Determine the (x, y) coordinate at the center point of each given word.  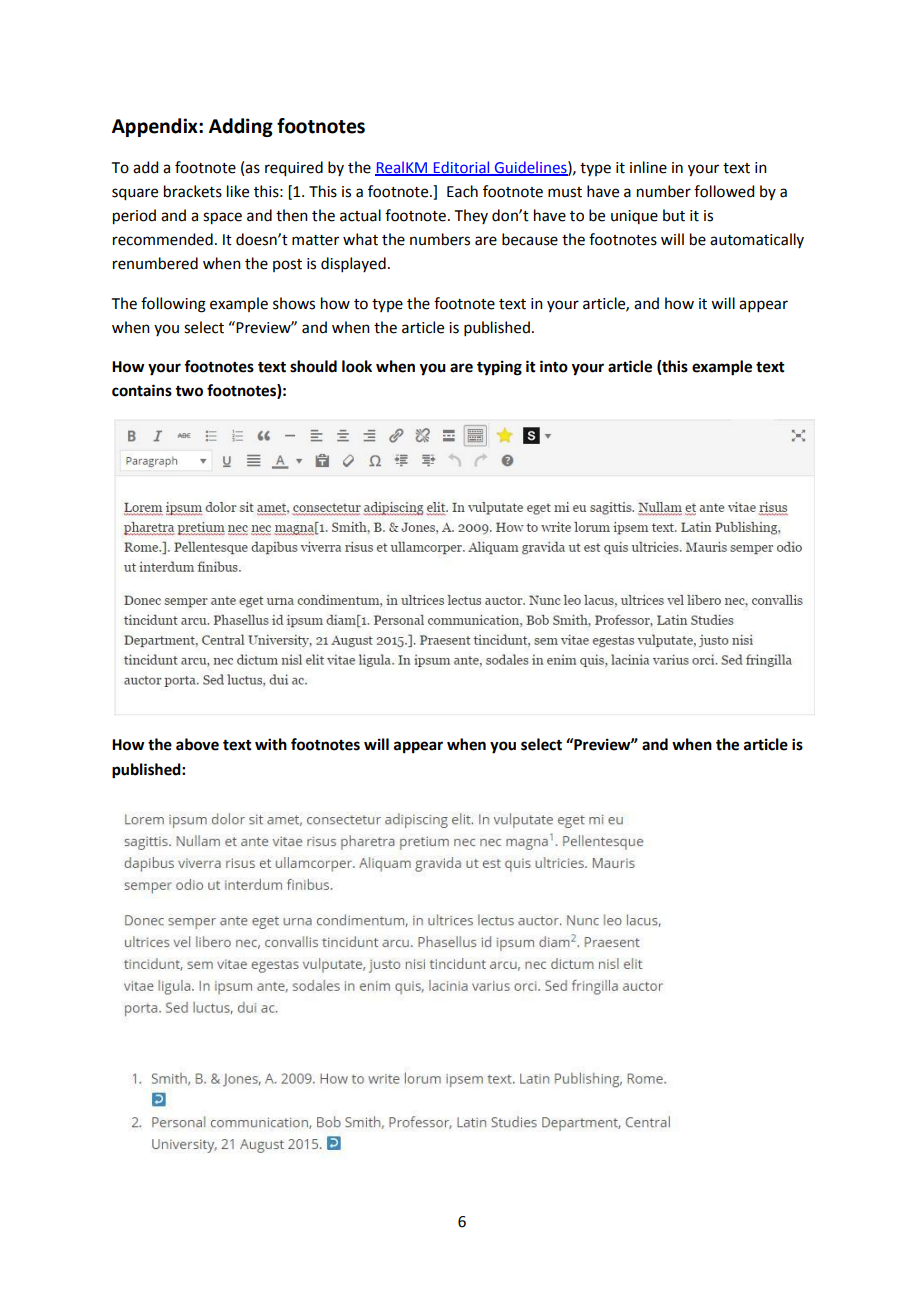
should (313, 366)
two (189, 391)
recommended (163, 239)
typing (499, 368)
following (173, 305)
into (554, 366)
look (357, 366)
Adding (241, 127)
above (197, 744)
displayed (353, 264)
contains (142, 390)
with (271, 744)
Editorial (461, 168)
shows (294, 303)
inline (648, 167)
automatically (757, 240)
